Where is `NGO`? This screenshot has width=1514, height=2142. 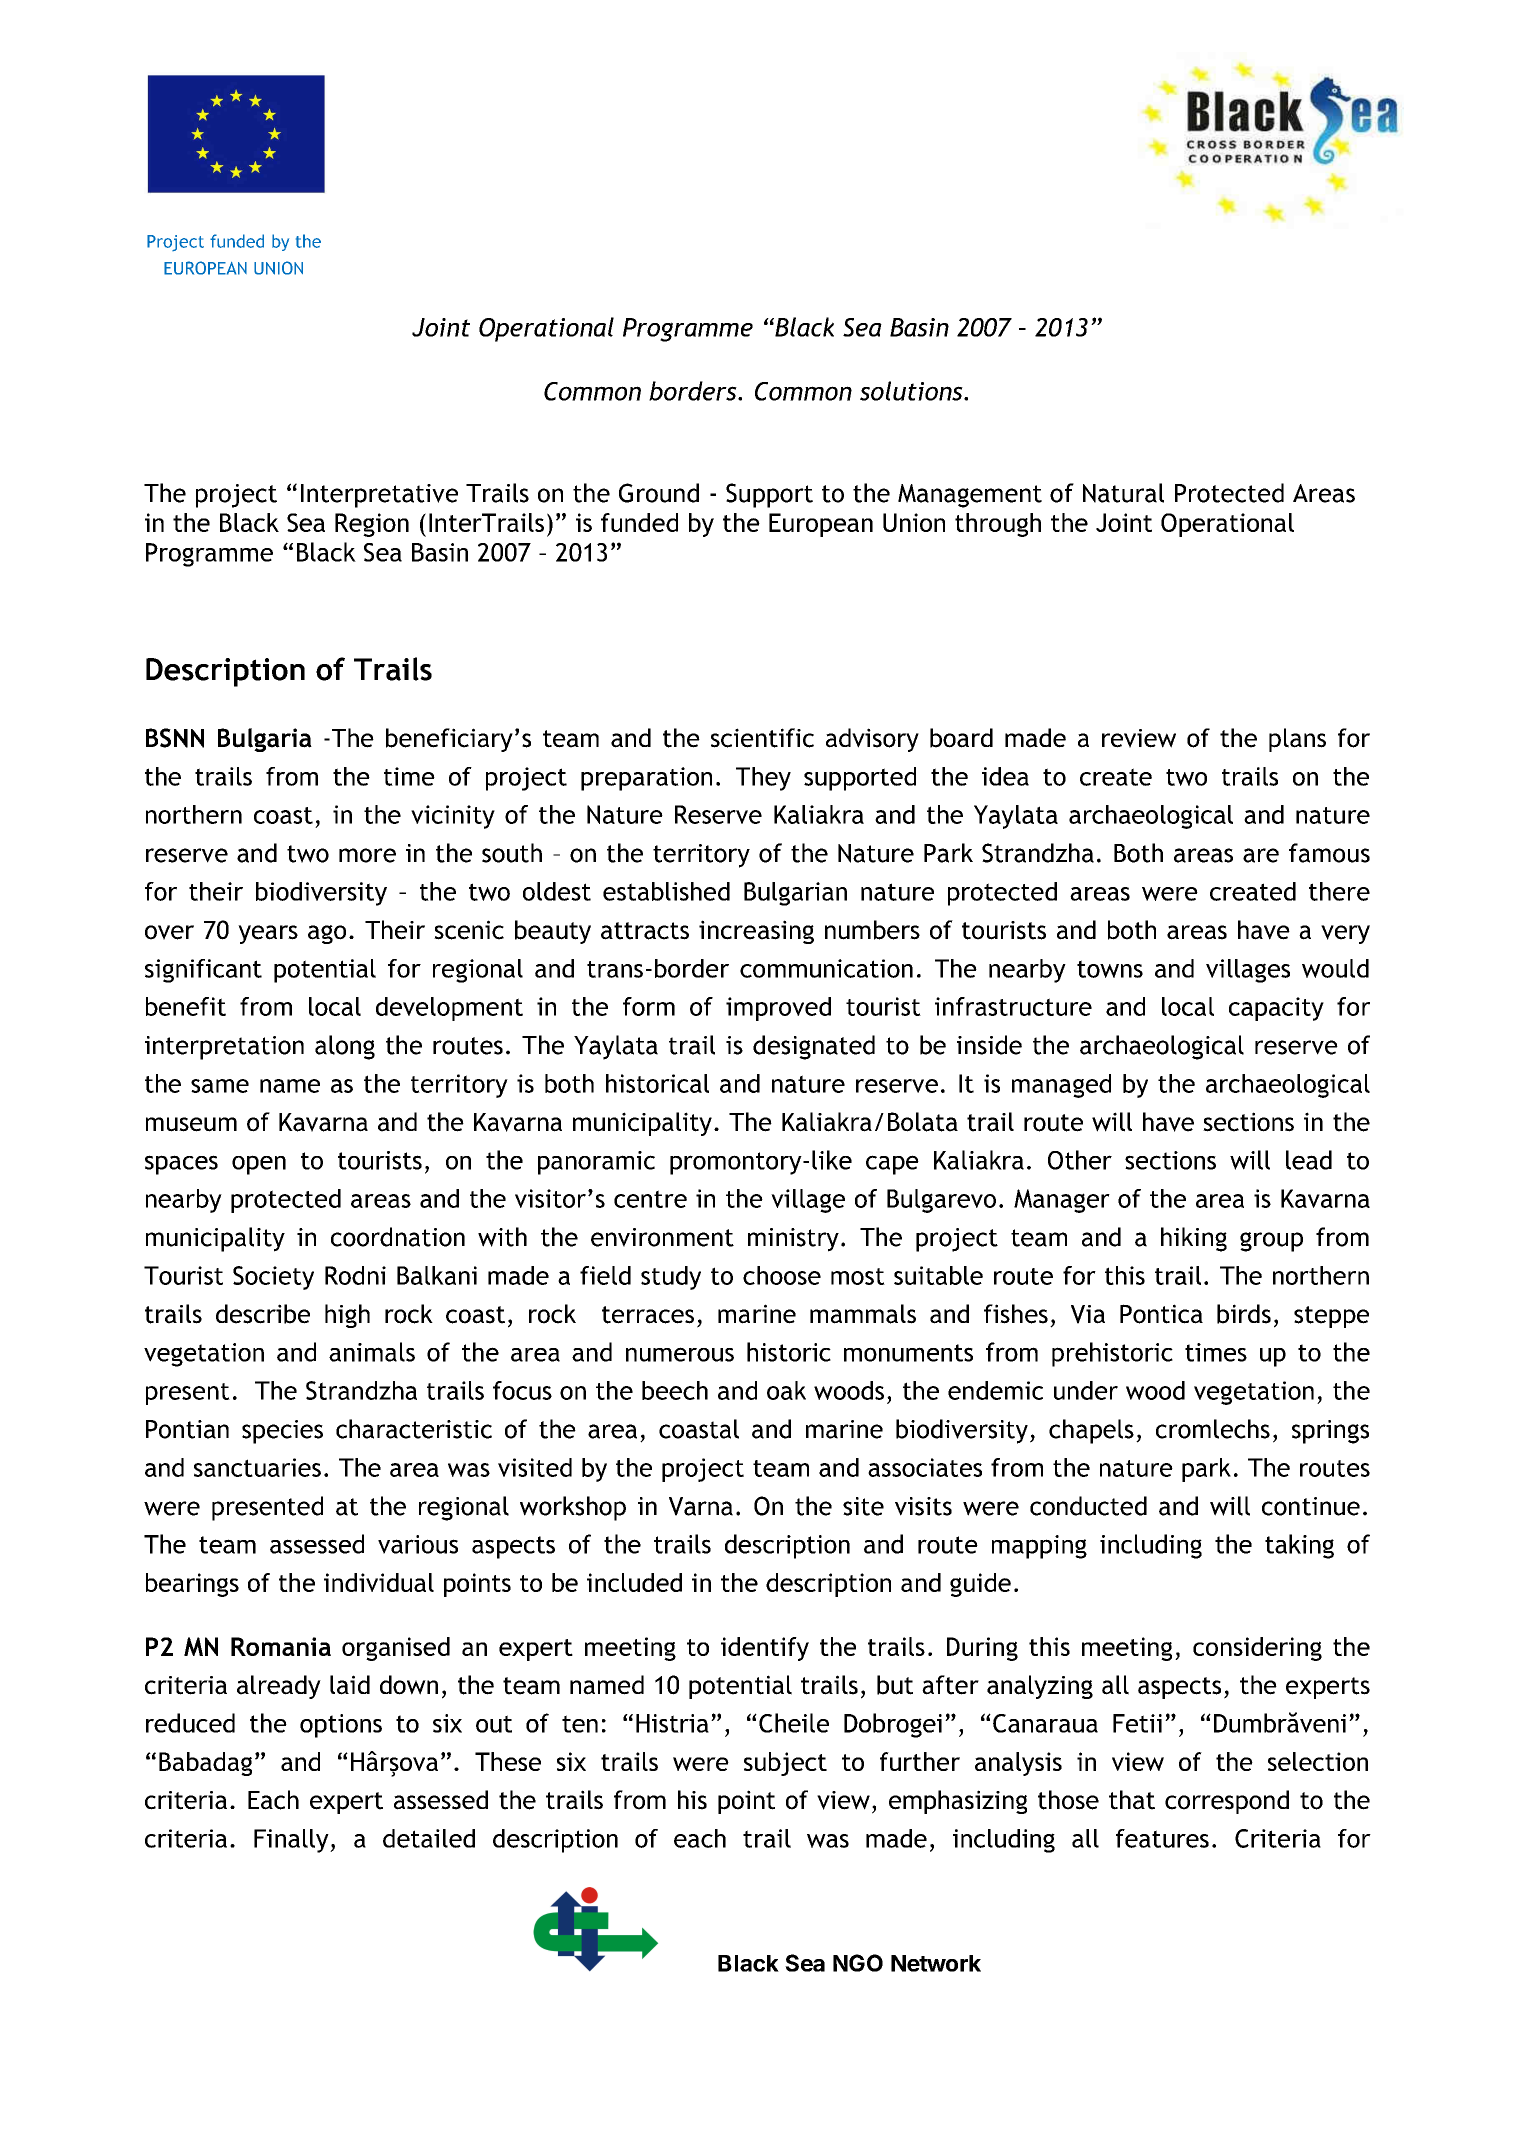 NGO is located at coordinates (858, 1963).
